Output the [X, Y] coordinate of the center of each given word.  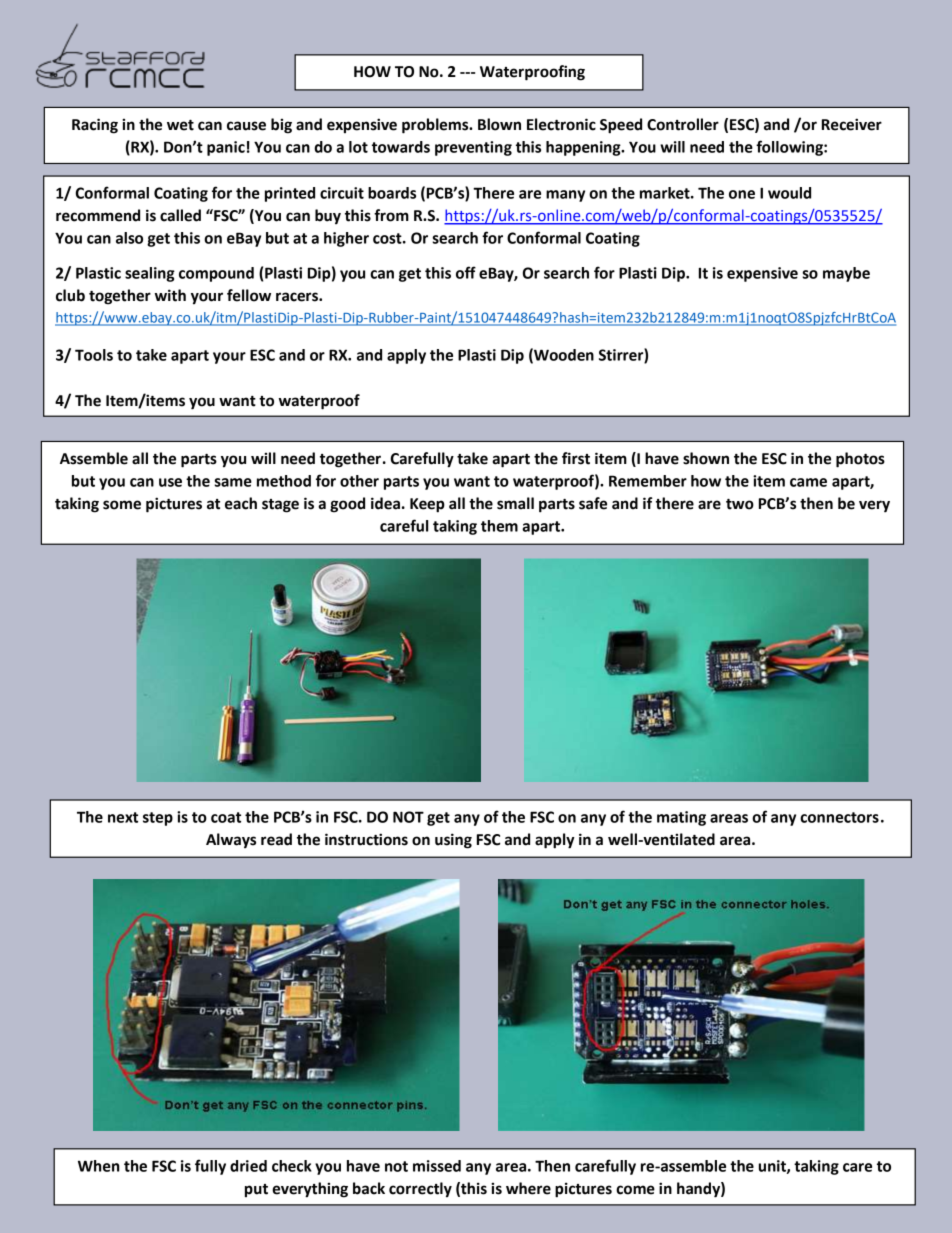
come [635, 1190]
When [99, 1166]
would [789, 193]
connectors [839, 817]
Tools [94, 355]
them [499, 526]
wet [180, 125]
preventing [473, 148]
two [740, 504]
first [576, 458]
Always [231, 840]
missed [437, 1166]
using [453, 841]
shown [706, 458]
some [122, 505]
